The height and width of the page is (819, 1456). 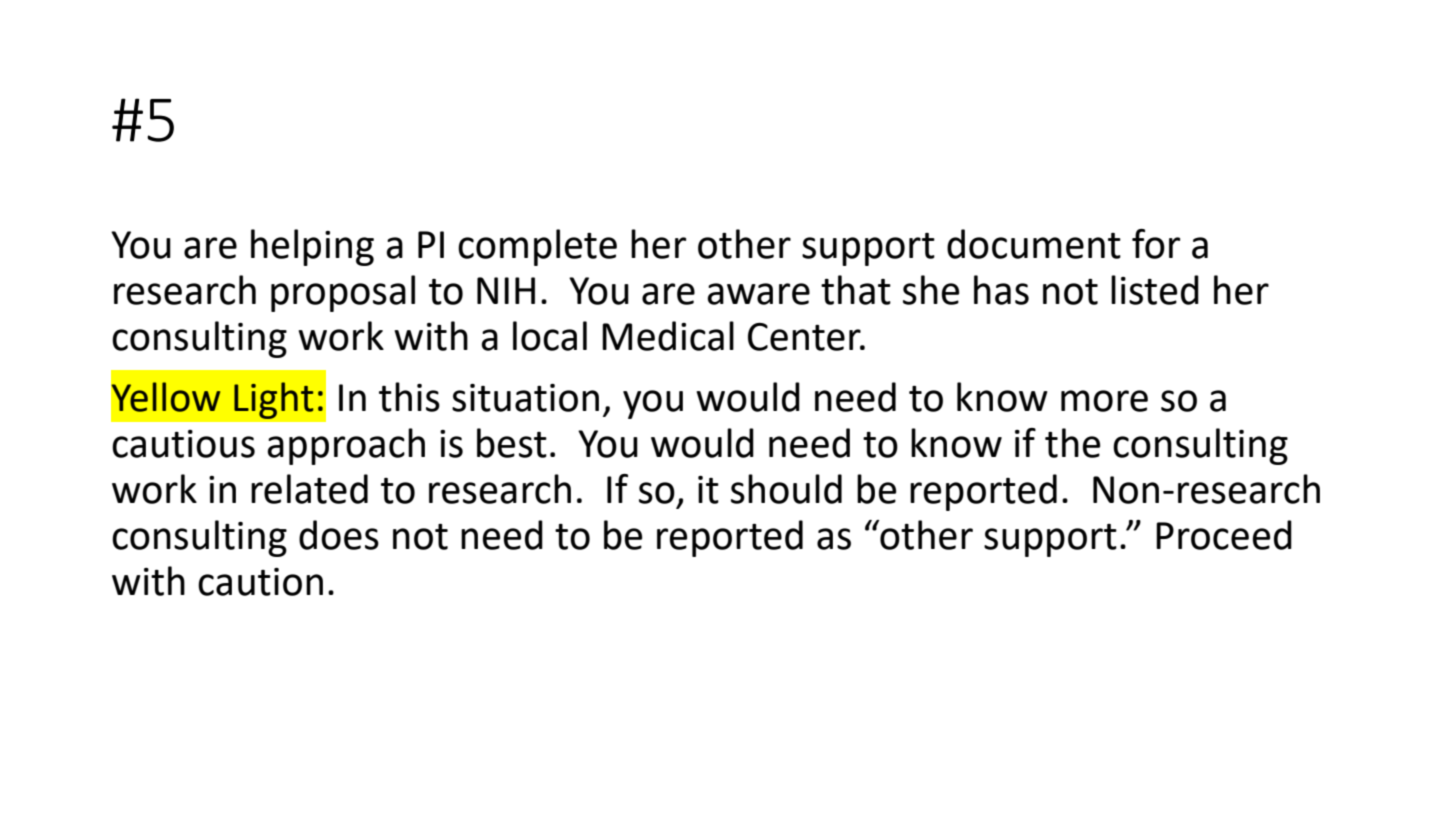 I want to click on helping, so click(x=312, y=247).
